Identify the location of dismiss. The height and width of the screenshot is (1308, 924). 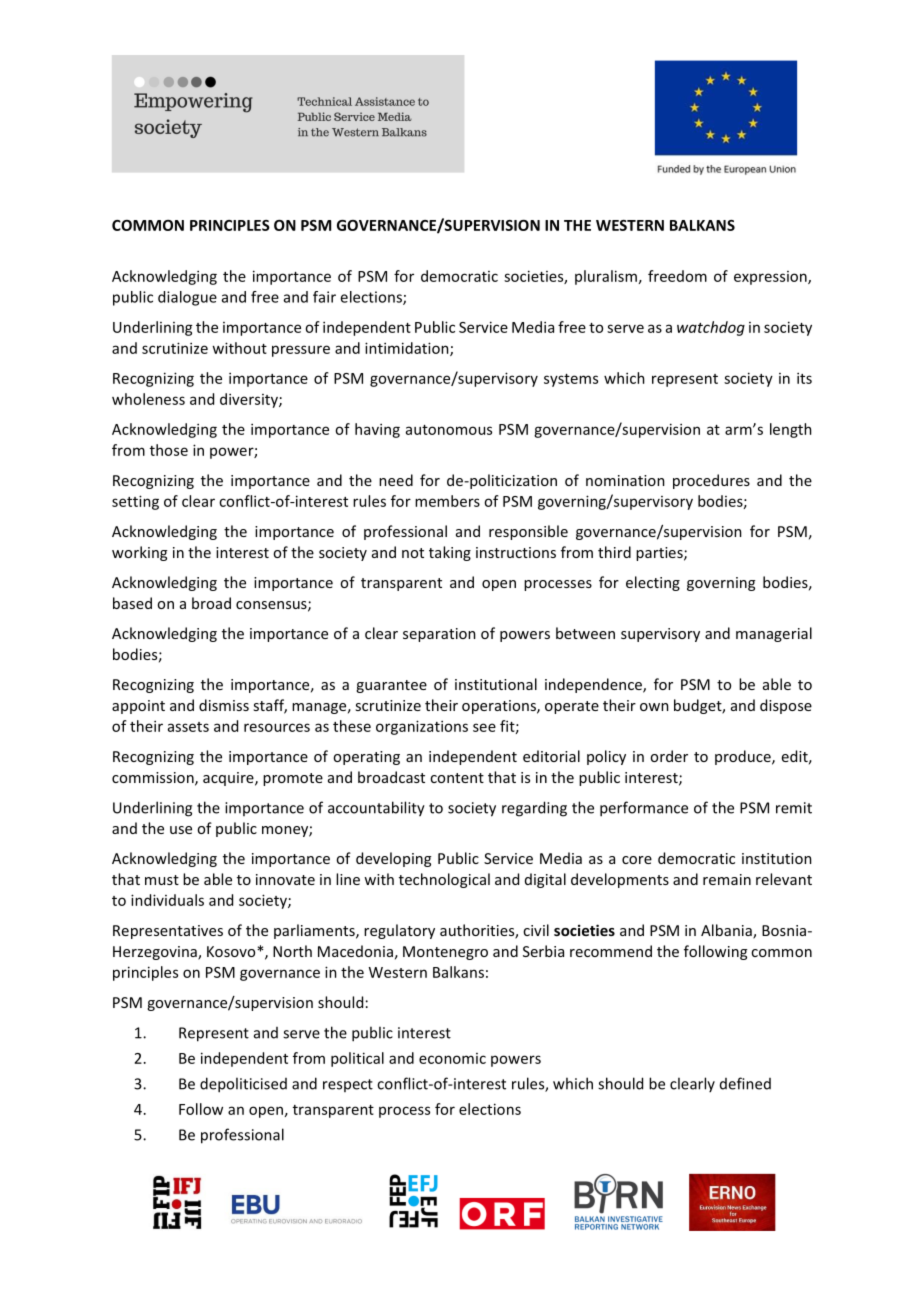
(224, 705).
